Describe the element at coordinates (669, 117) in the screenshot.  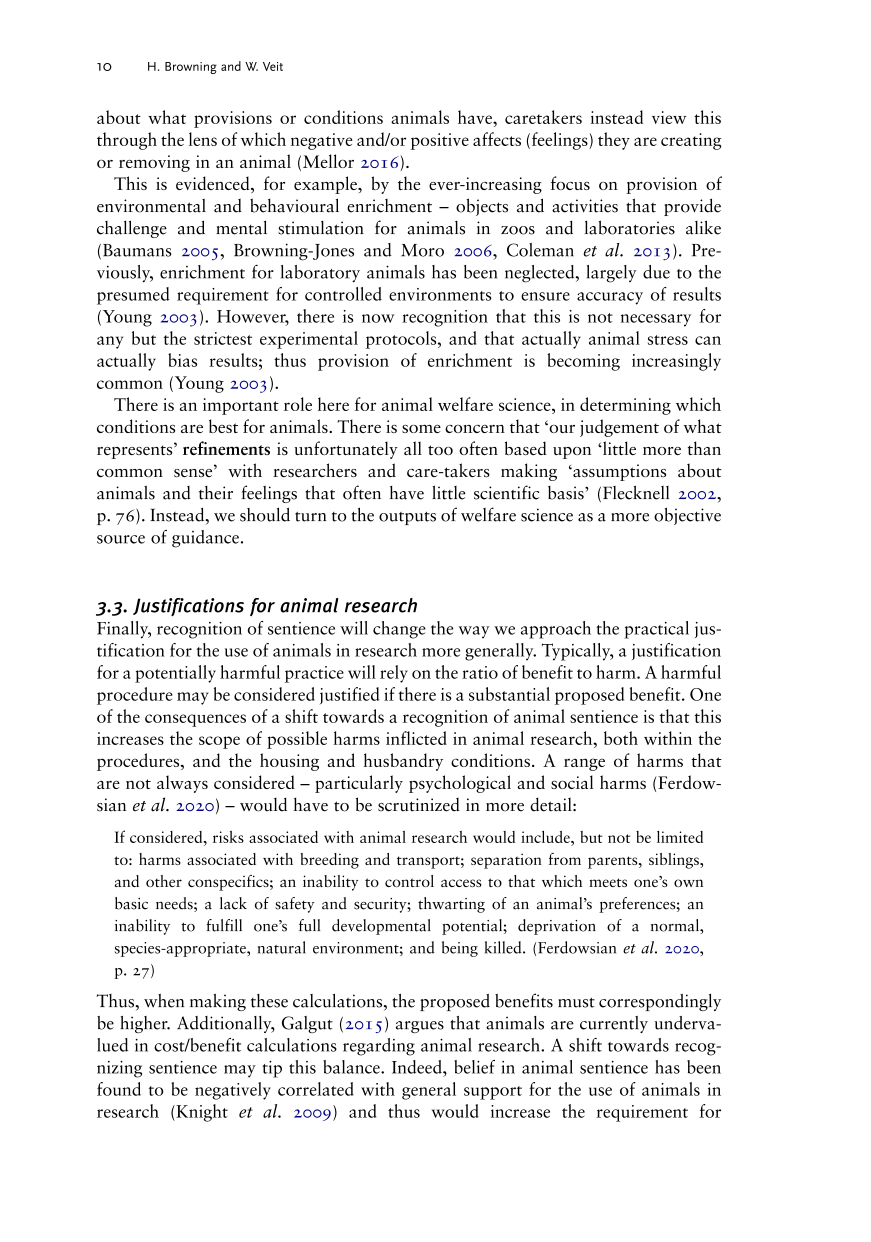
I see `view` at that location.
